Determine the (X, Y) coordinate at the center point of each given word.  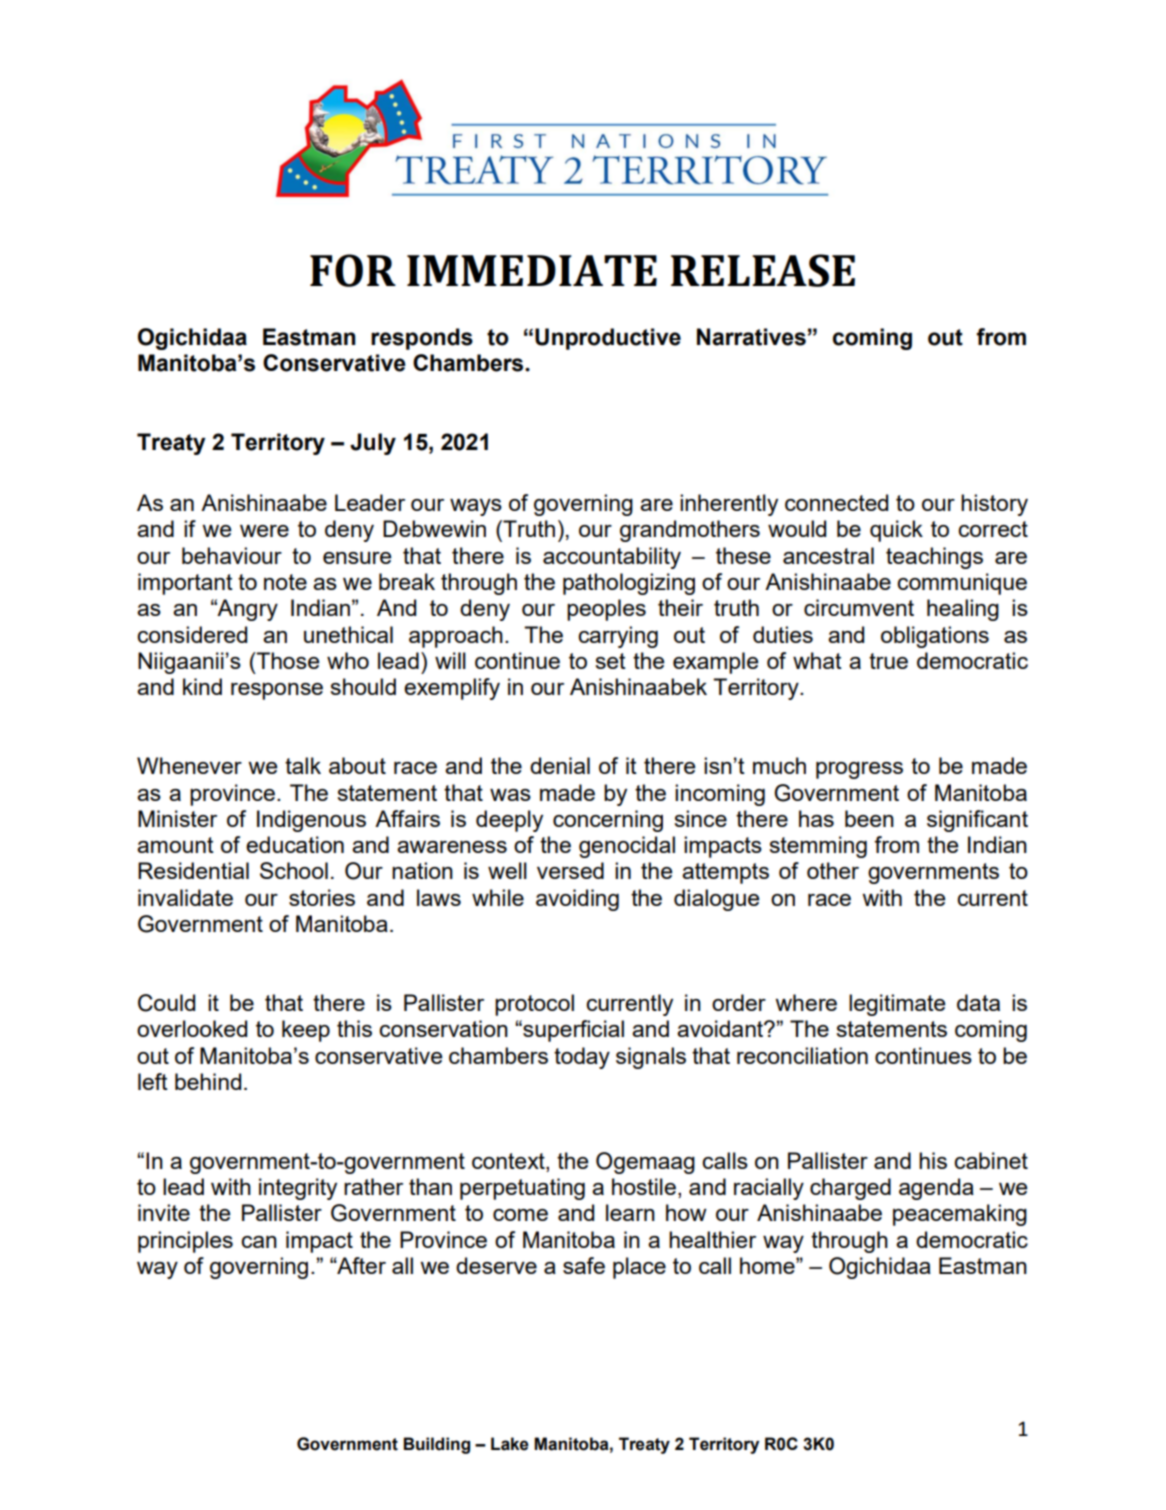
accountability (612, 558)
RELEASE (763, 270)
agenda (936, 1189)
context (509, 1162)
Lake (510, 1444)
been (869, 818)
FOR (353, 270)
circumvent (859, 607)
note (285, 582)
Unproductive (608, 339)
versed (570, 870)
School (294, 870)
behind (208, 1081)
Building (436, 1445)
